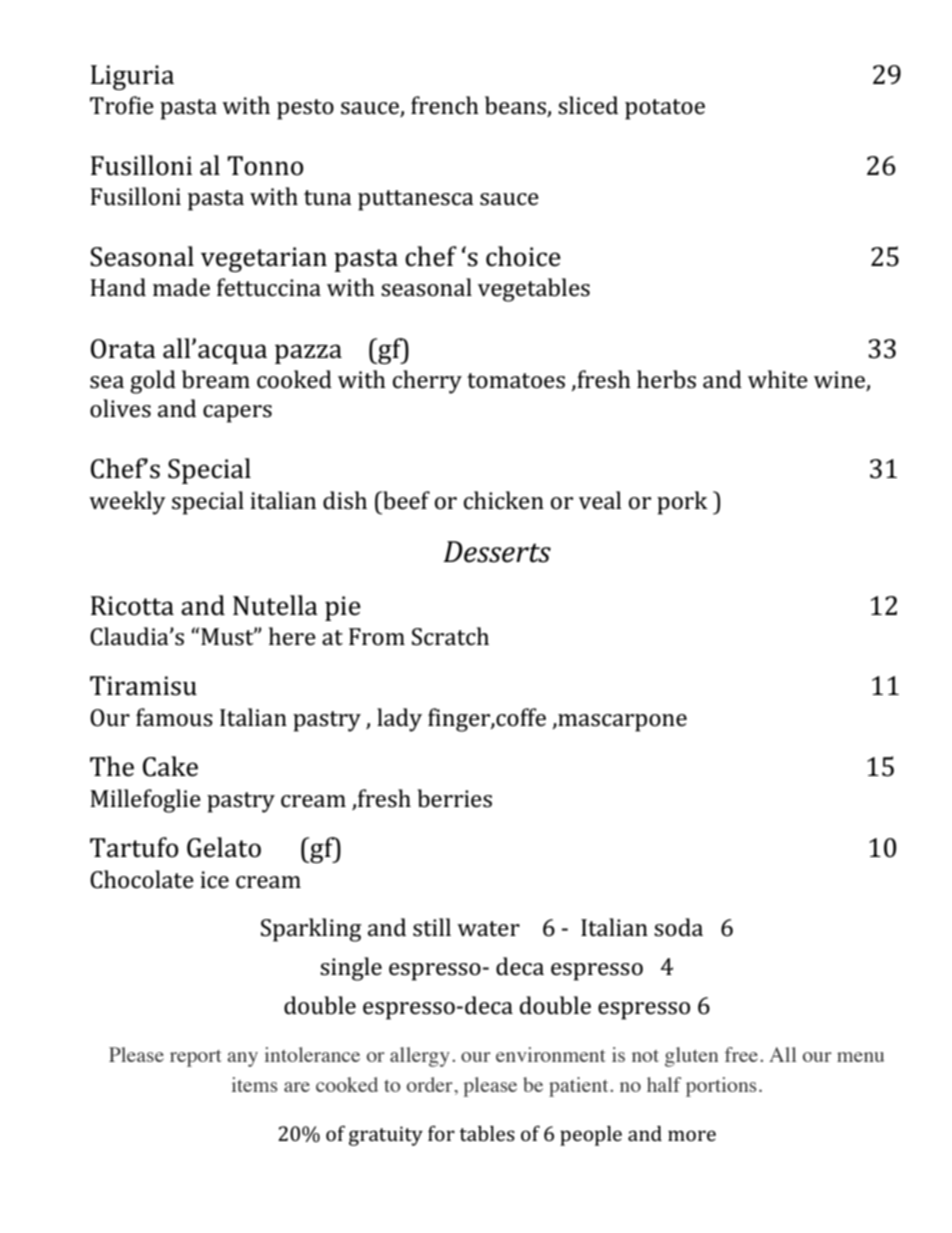  Describe the element at coordinates (254, 1084) in the document. I see `items` at that location.
